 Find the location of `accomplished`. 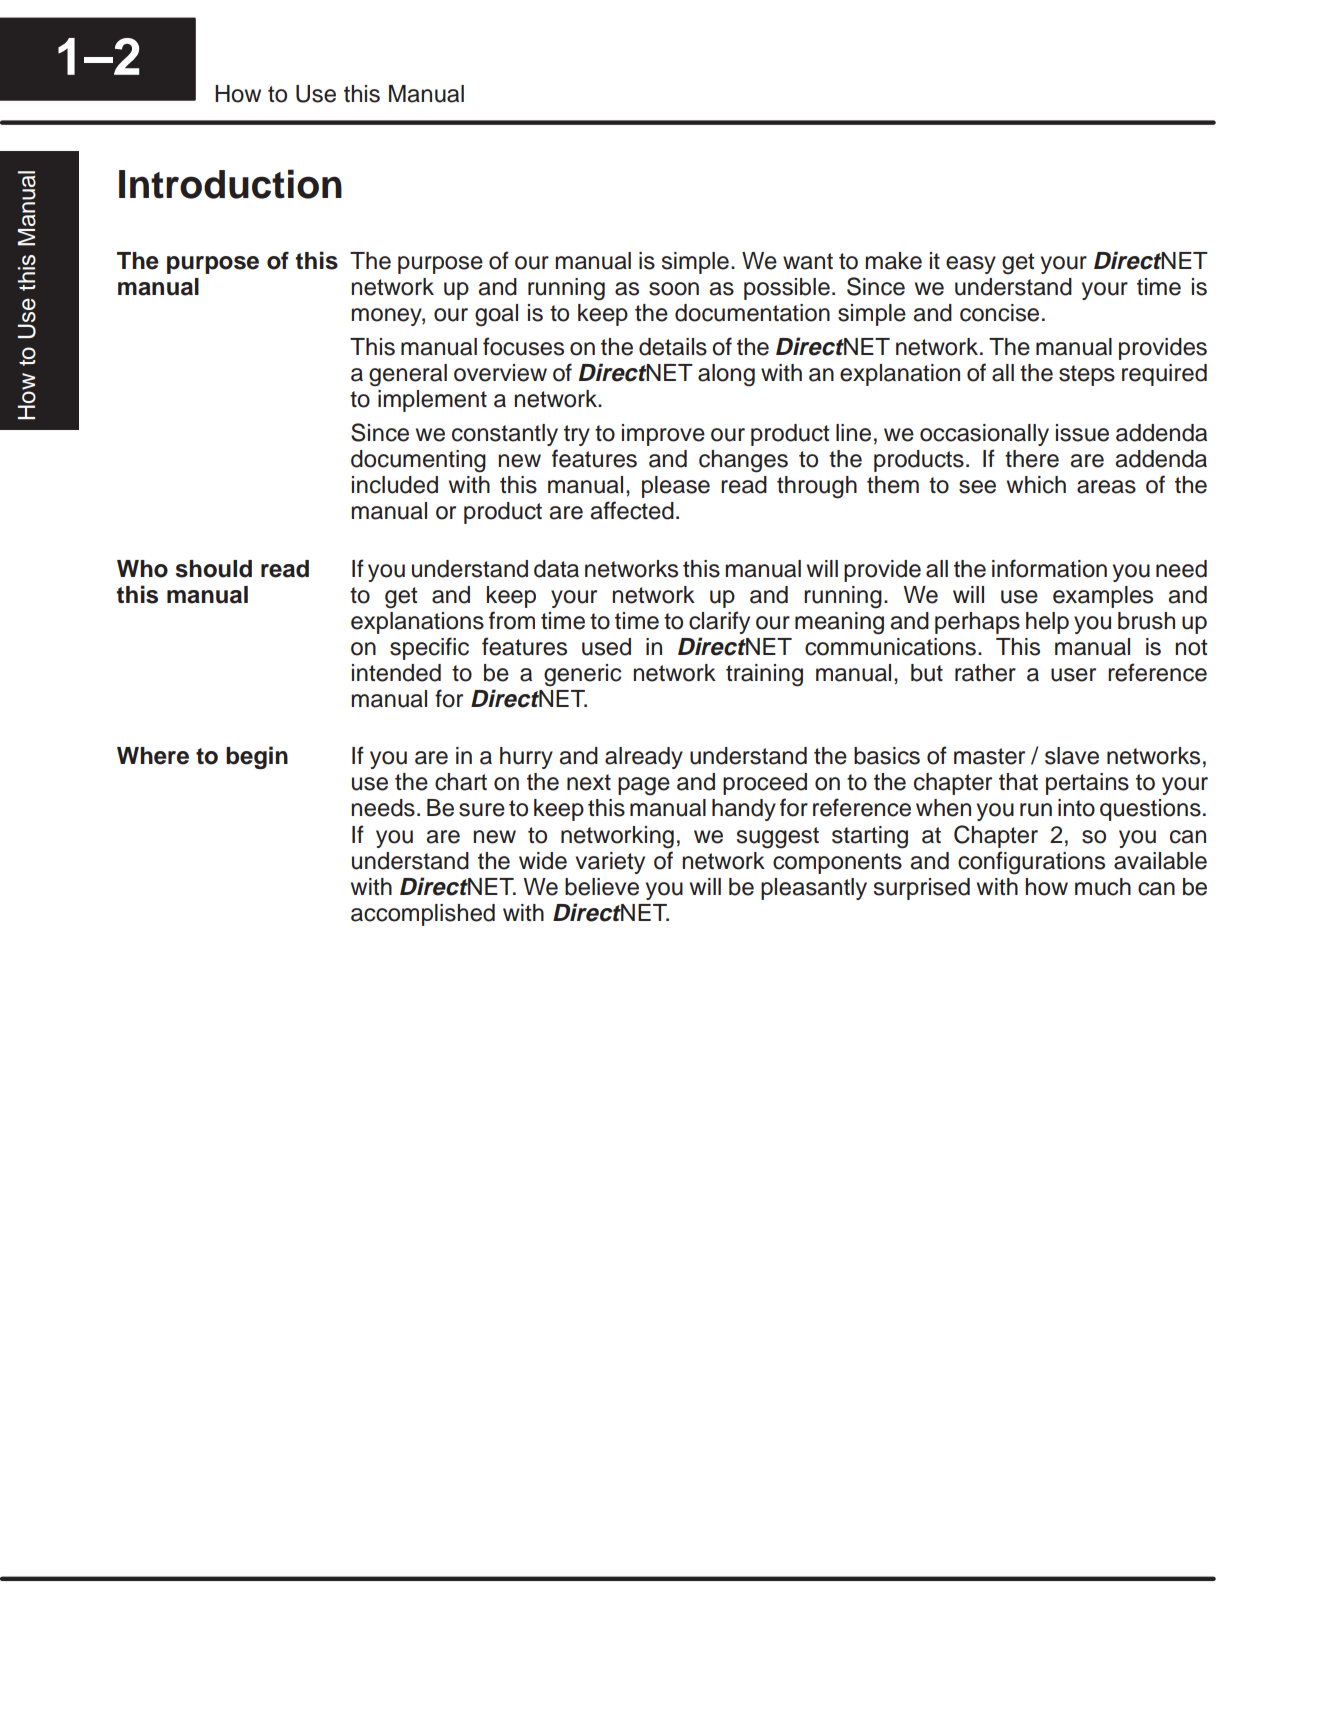

accomplished is located at coordinates (423, 915).
